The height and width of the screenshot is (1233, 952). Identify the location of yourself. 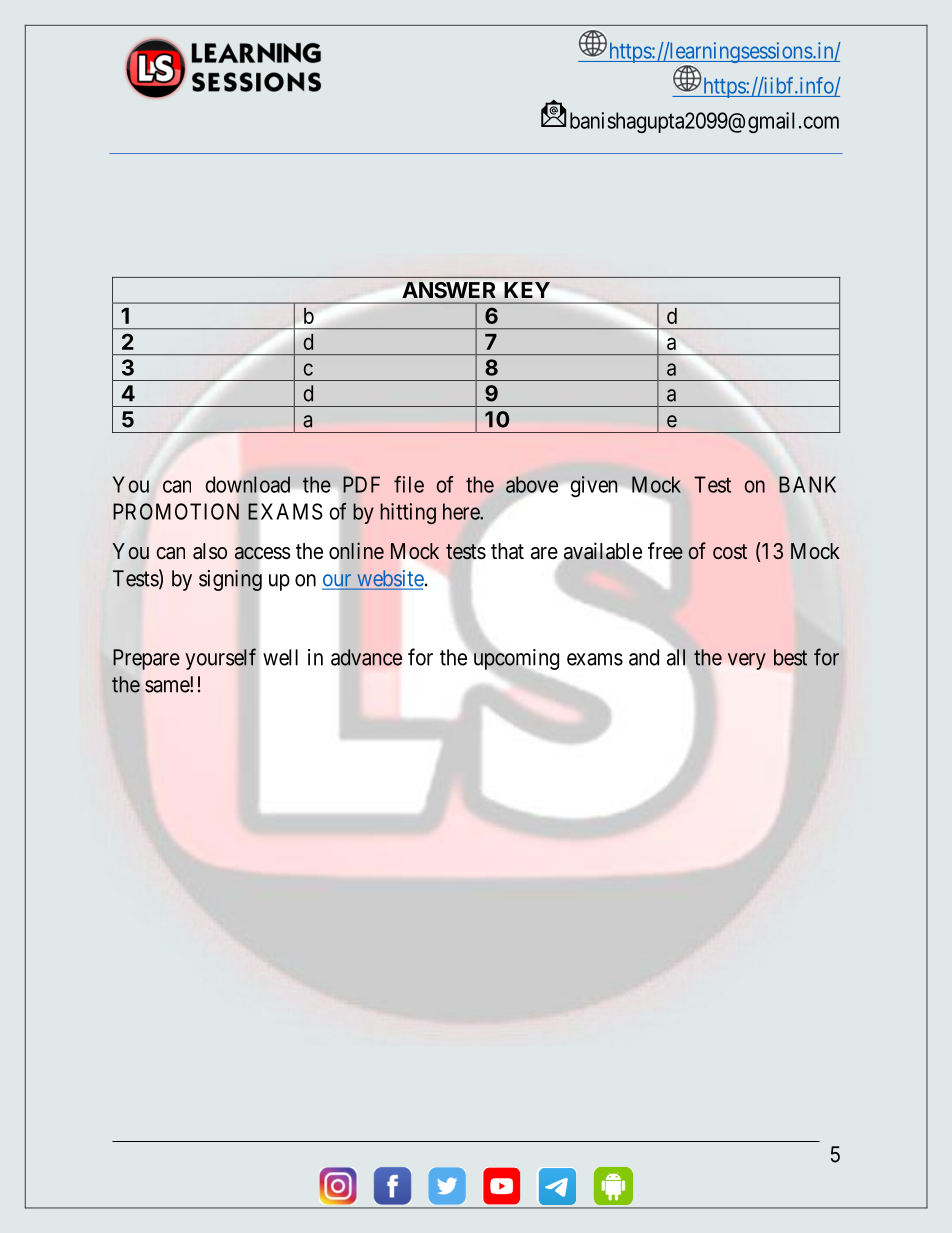
(220, 659).
